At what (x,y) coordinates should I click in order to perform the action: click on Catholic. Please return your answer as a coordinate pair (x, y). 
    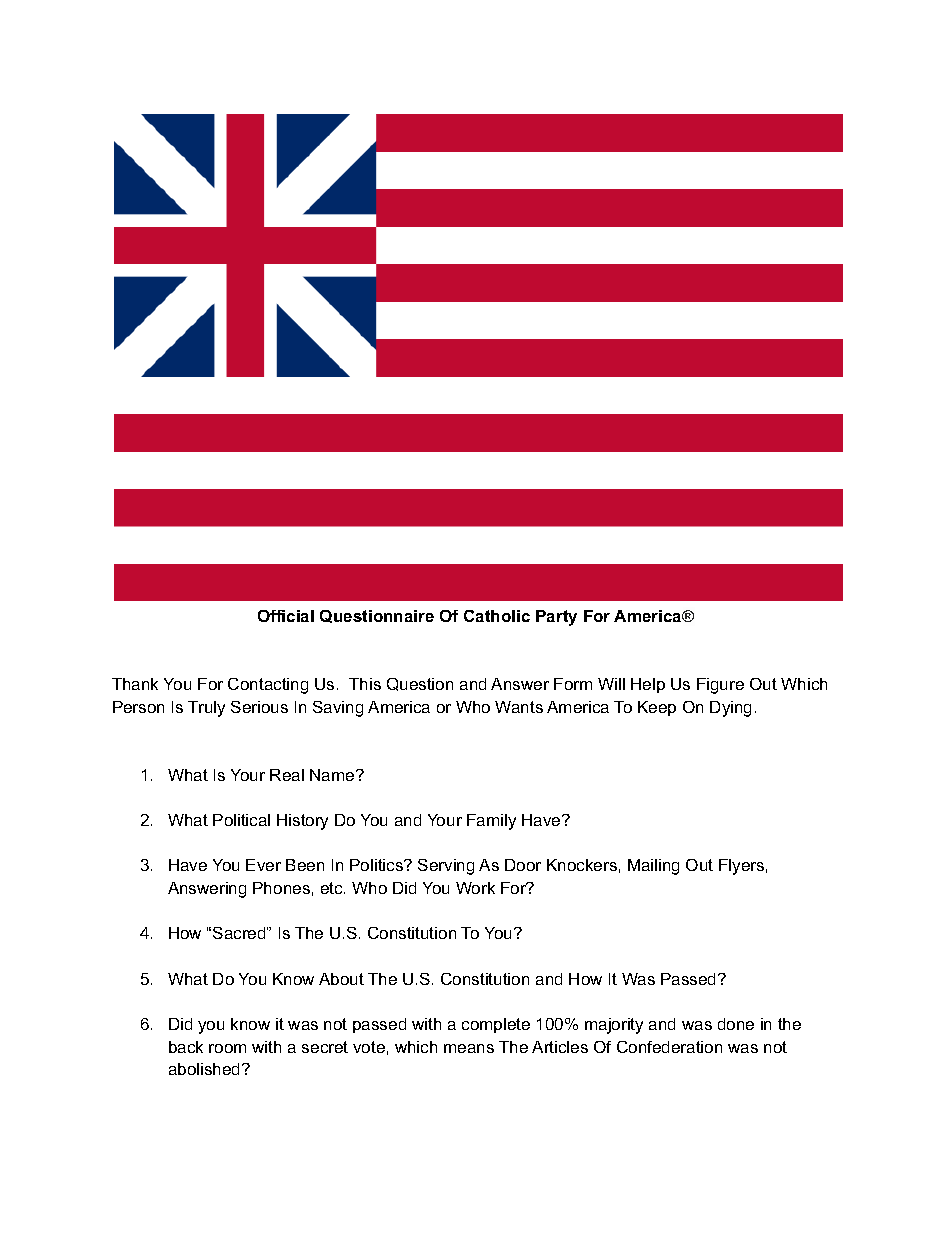
    Looking at the image, I should click on (497, 616).
